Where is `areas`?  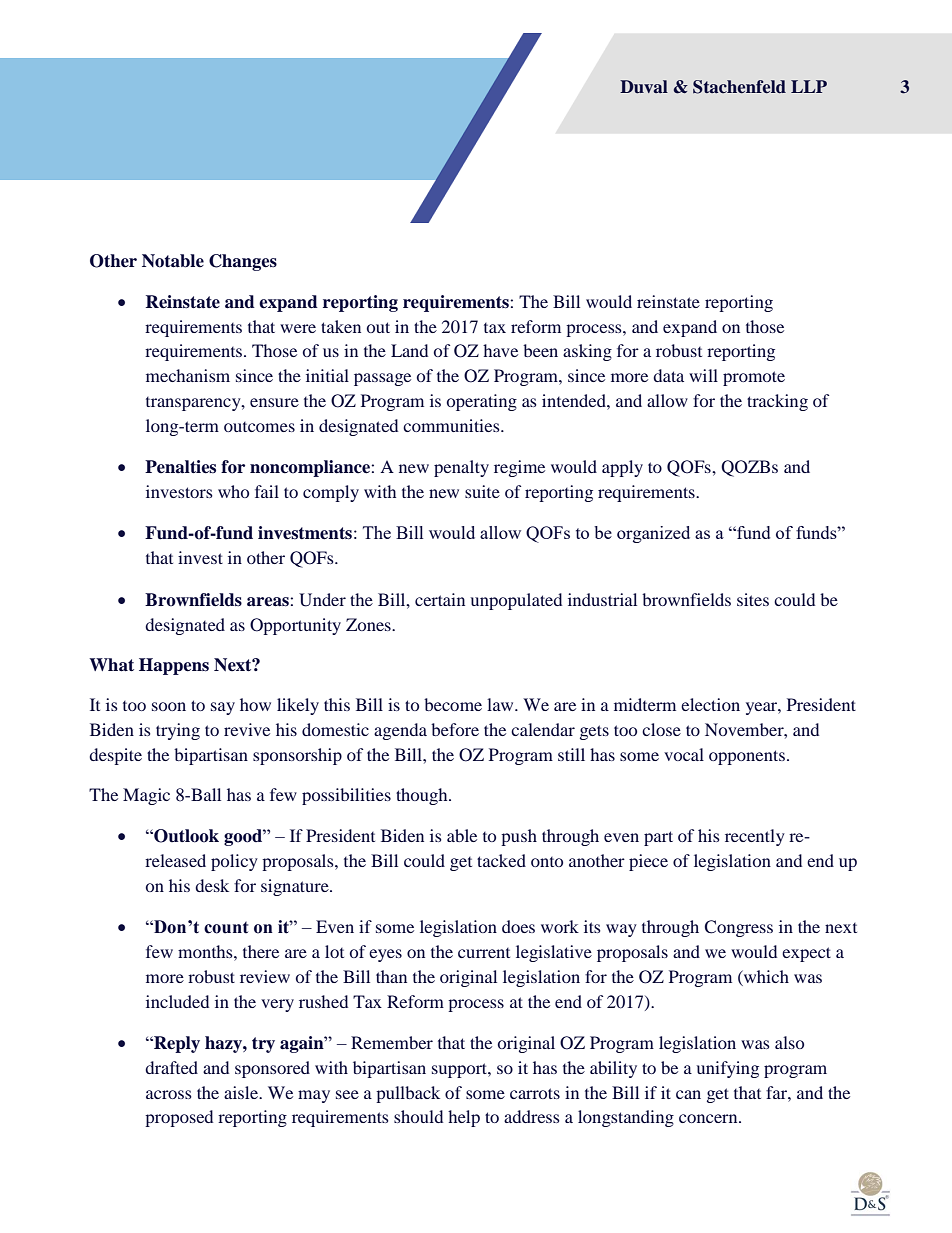 areas is located at coordinates (269, 602).
